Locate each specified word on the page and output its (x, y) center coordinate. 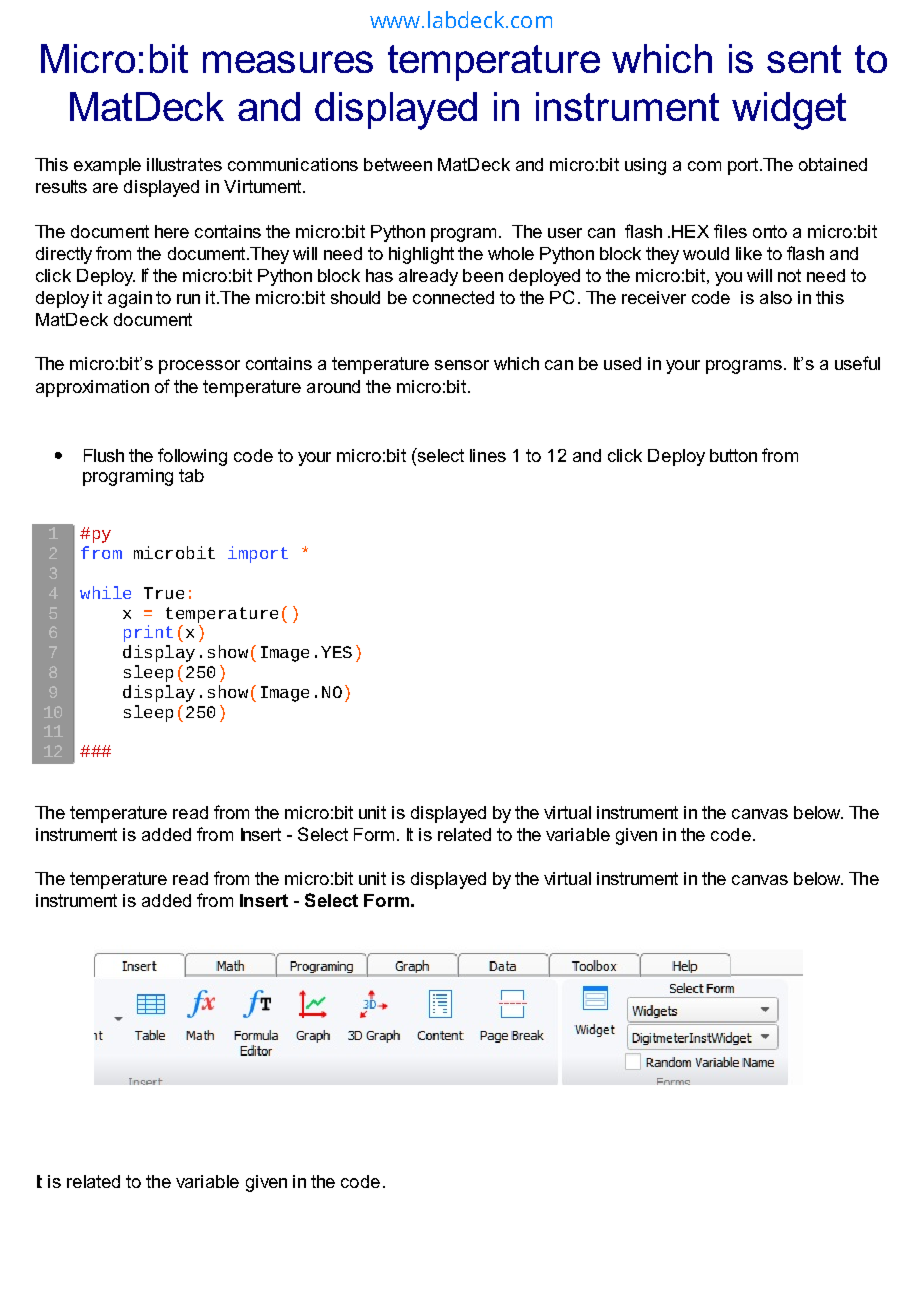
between (398, 164)
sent (804, 59)
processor (199, 367)
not (789, 275)
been (483, 275)
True (164, 593)
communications (293, 164)
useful (857, 363)
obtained (833, 164)
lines (488, 455)
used (622, 363)
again (130, 299)
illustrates (184, 164)
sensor (462, 365)
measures (288, 62)
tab (191, 475)
